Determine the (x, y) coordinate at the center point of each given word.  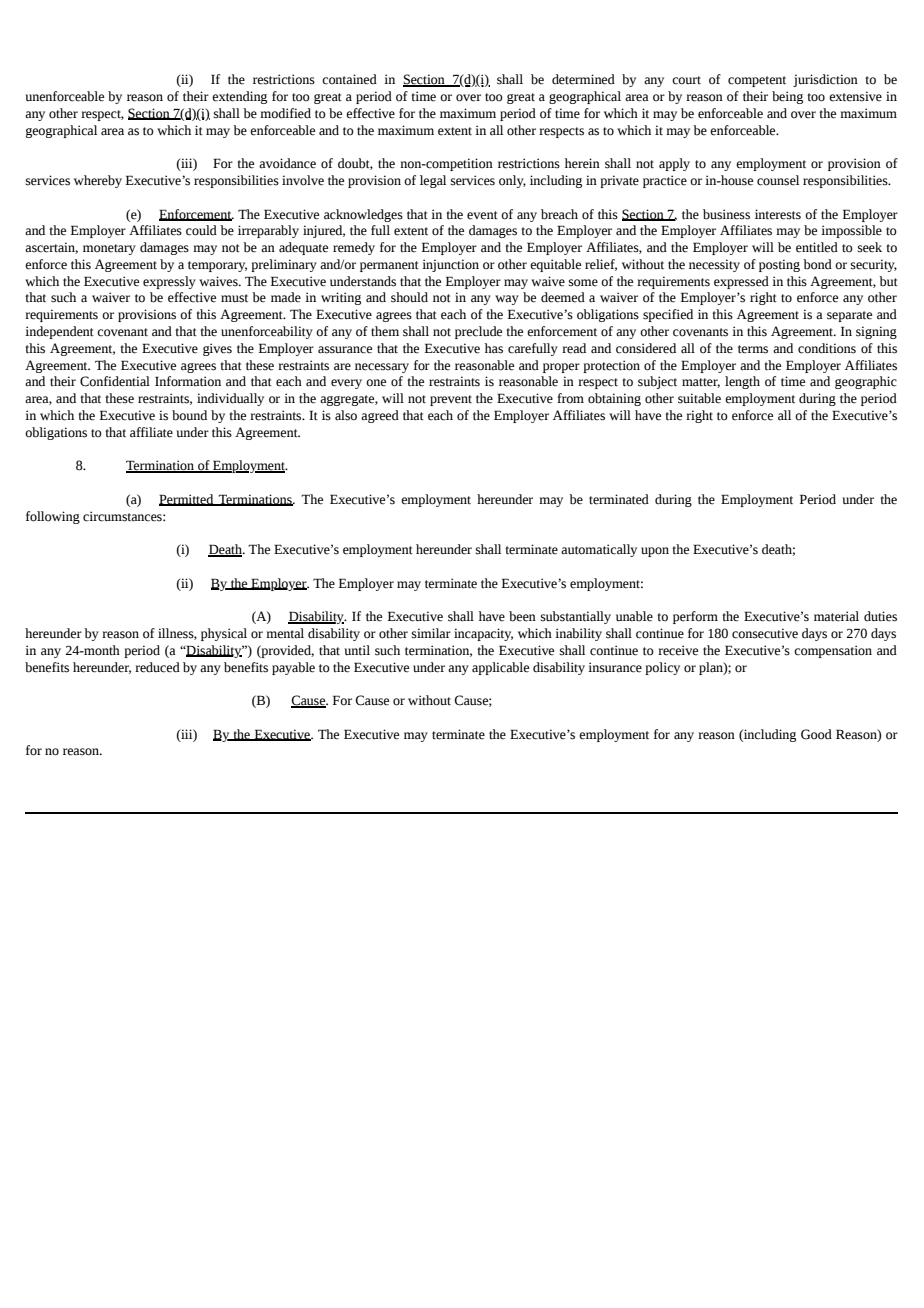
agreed (380, 416)
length (742, 382)
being (787, 97)
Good (816, 734)
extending (239, 97)
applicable (500, 668)
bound (189, 415)
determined (583, 79)
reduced (157, 667)
